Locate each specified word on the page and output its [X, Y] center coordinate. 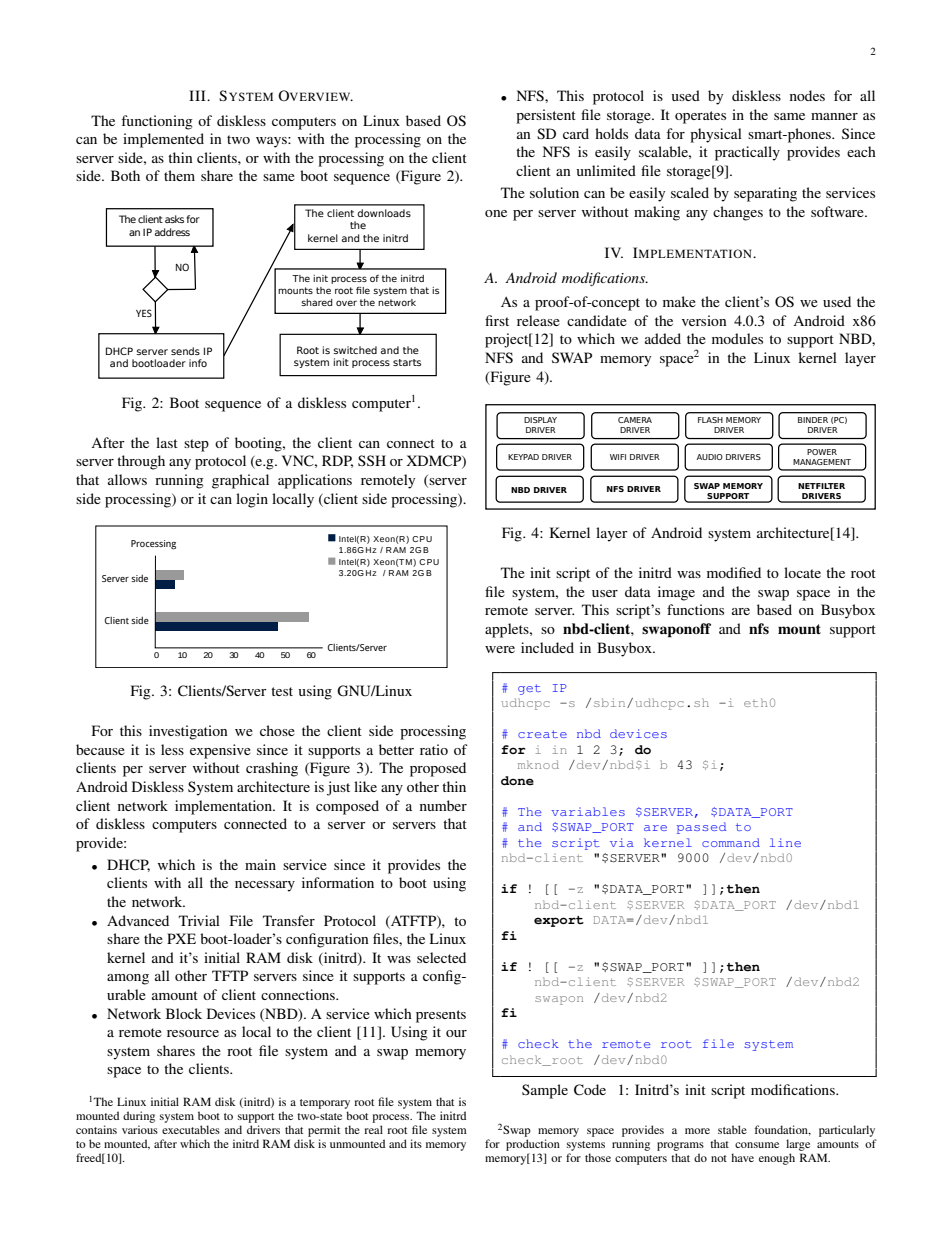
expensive [220, 751]
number [443, 805]
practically [747, 153]
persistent [546, 116]
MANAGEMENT [822, 462]
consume [757, 1145]
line [785, 842]
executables [191, 1129]
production [533, 1145]
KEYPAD [523, 457]
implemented [163, 140]
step [196, 445]
